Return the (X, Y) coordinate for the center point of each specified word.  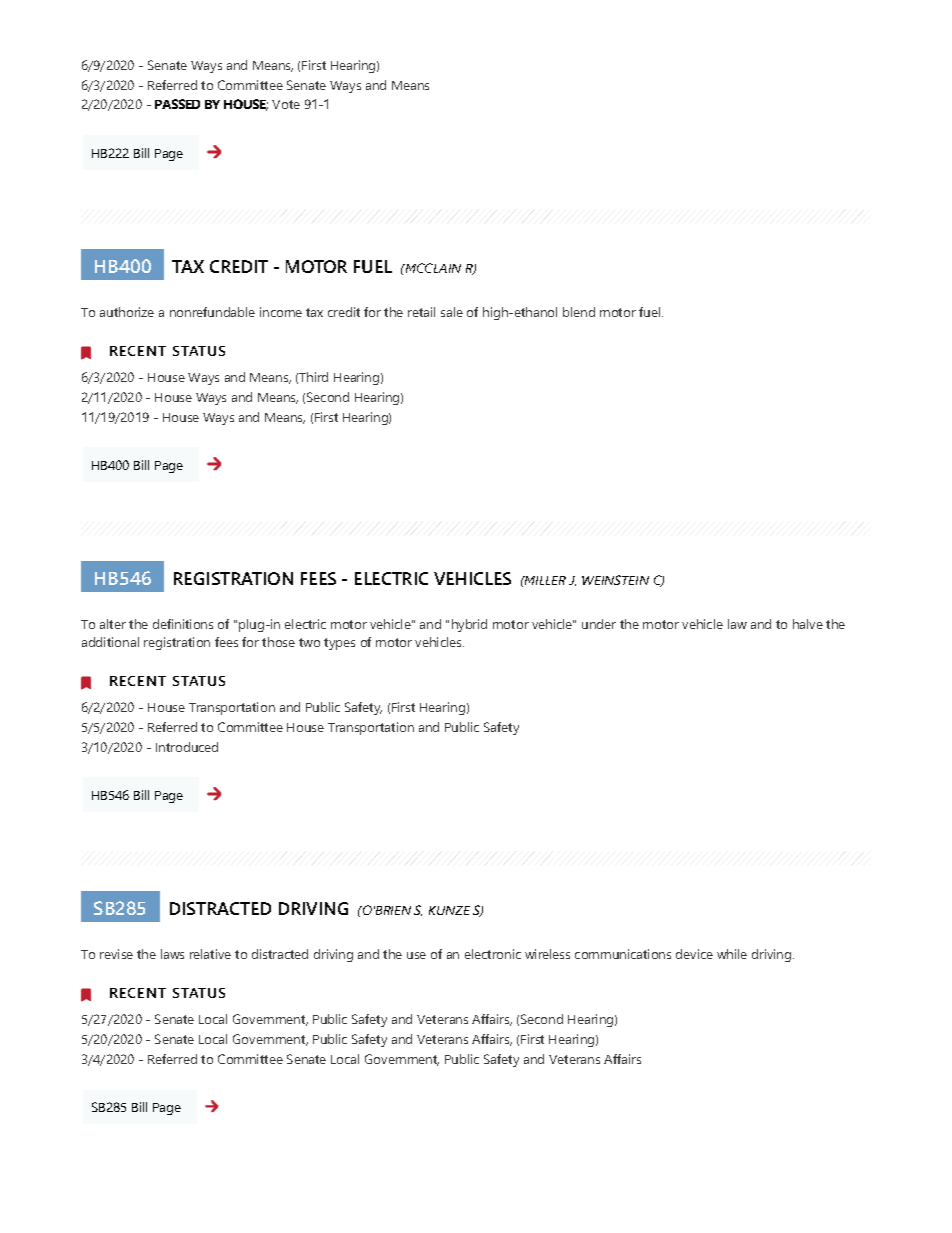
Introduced (187, 747)
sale (452, 312)
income (281, 312)
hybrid (469, 625)
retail (421, 312)
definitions (183, 624)
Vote (286, 104)
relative (210, 954)
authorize (127, 312)
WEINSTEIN (615, 580)
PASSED (177, 104)
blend (579, 312)
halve (808, 624)
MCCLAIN (432, 268)
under (599, 624)
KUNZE (449, 910)
